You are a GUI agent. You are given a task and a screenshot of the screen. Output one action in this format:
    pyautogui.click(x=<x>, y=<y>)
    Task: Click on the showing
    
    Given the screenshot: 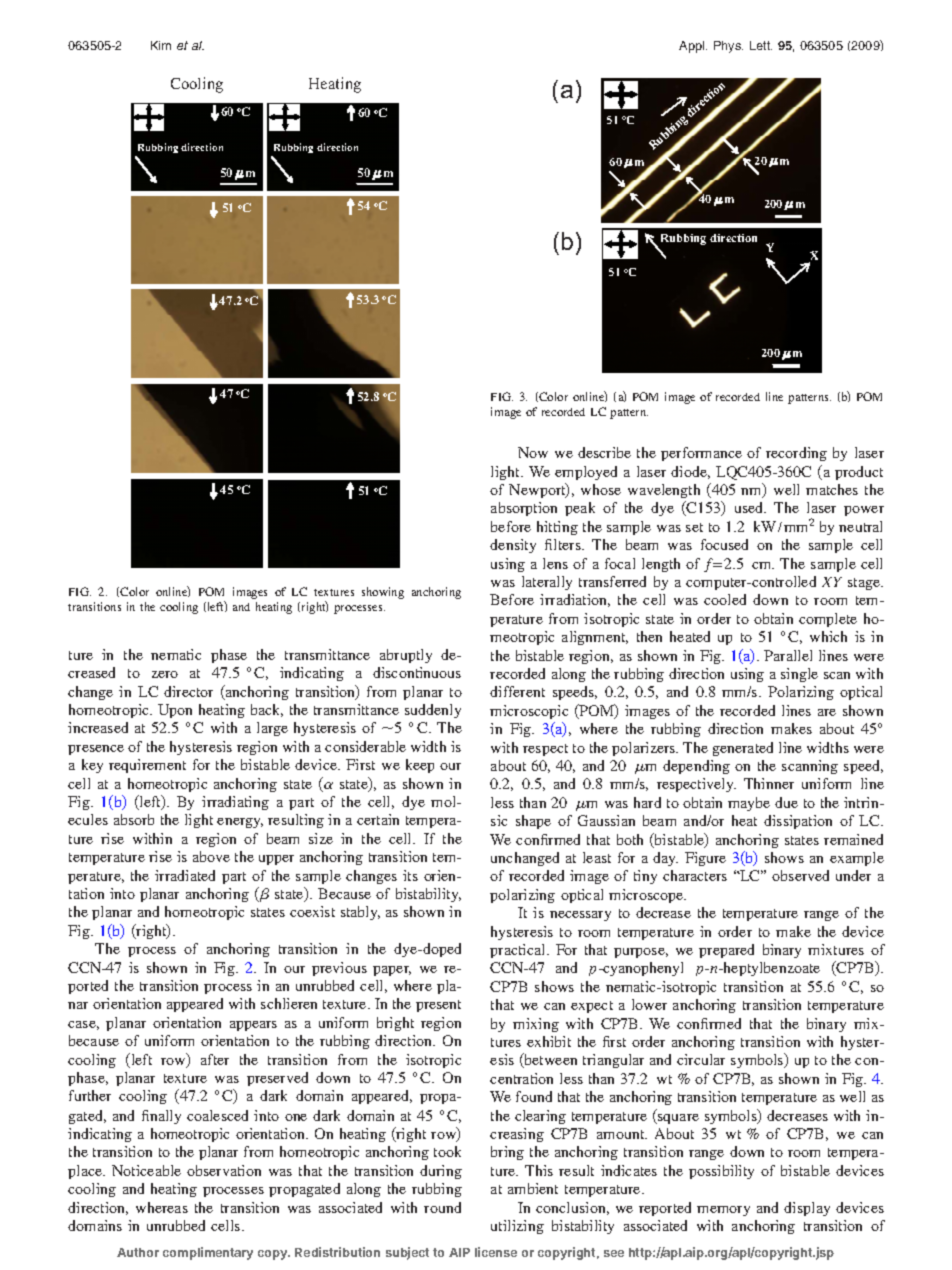 What is the action you would take?
    pyautogui.click(x=383, y=593)
